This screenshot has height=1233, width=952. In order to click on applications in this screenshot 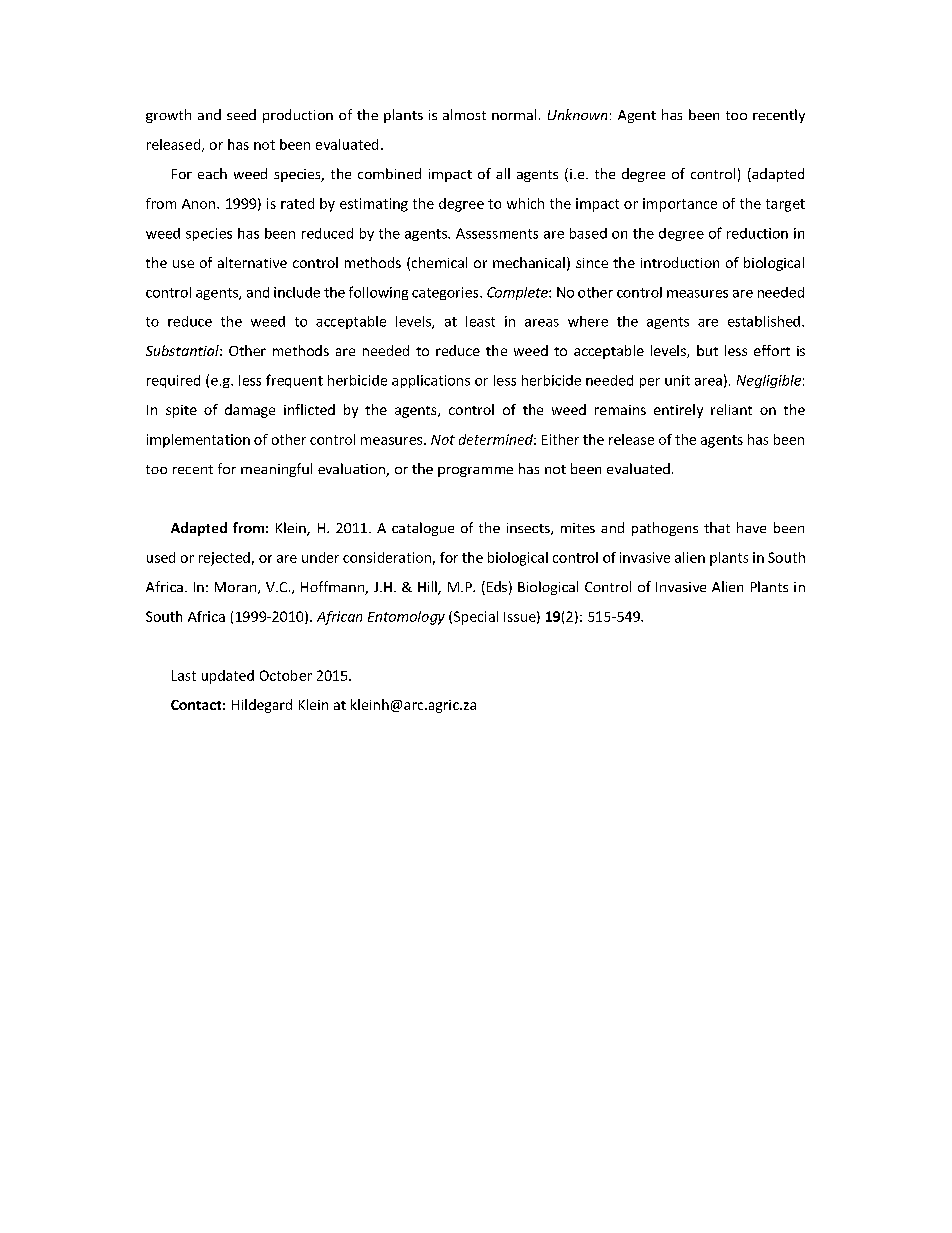, I will do `click(431, 381)`.
